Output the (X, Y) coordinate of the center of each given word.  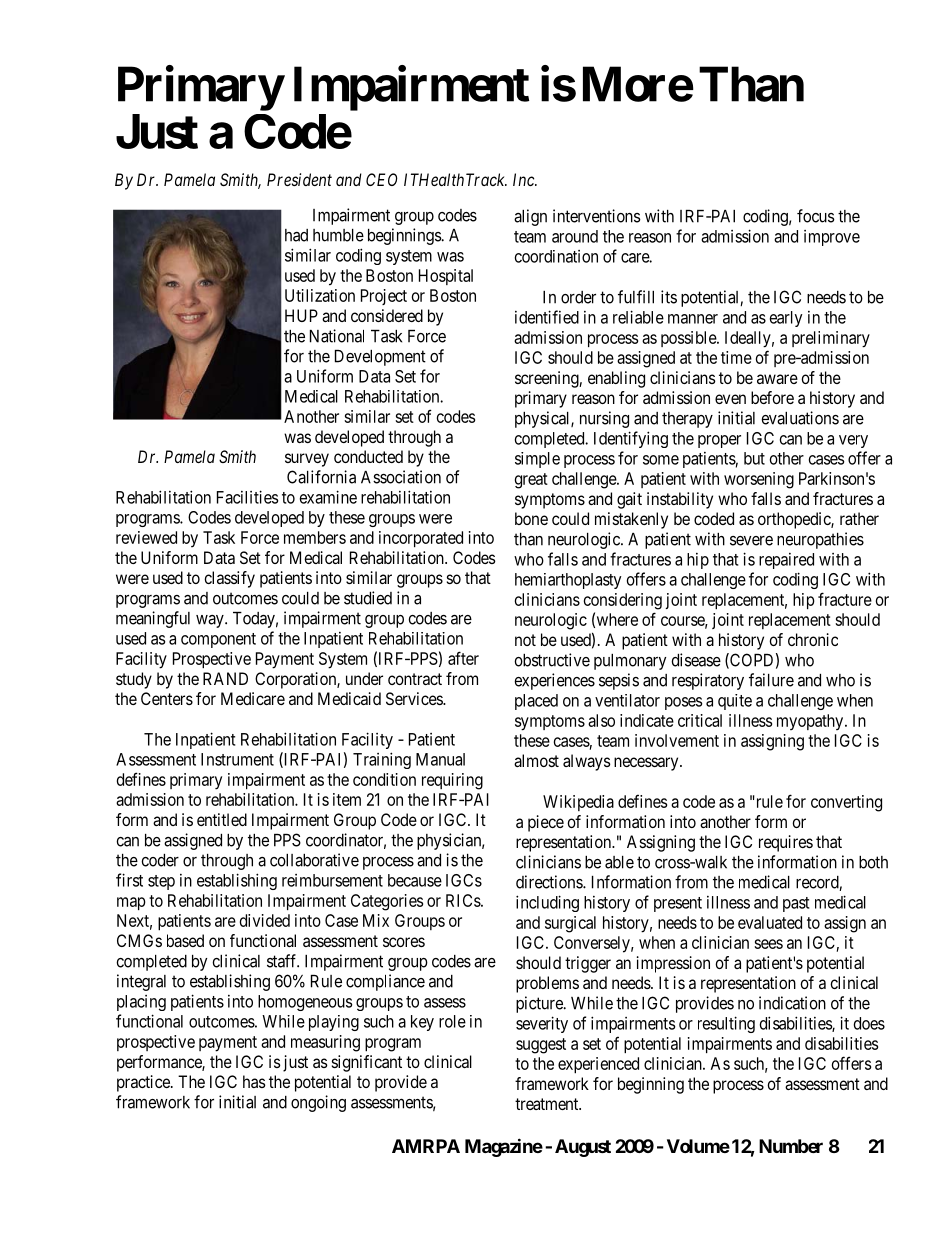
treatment (548, 1104)
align (530, 217)
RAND (225, 678)
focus (816, 216)
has (254, 1081)
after (463, 658)
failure (771, 680)
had (296, 235)
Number (791, 1146)
